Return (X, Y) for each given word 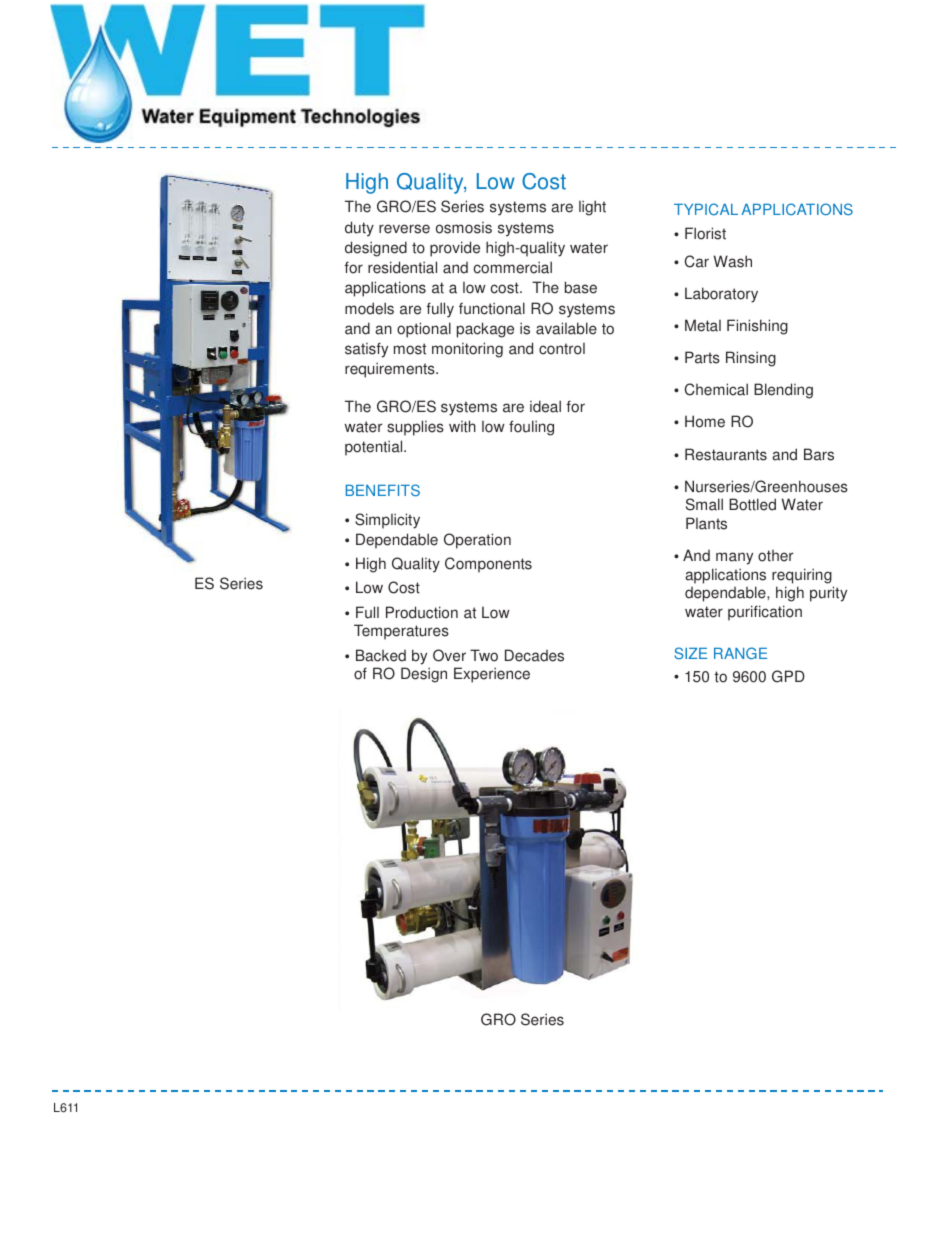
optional (424, 330)
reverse (404, 229)
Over (449, 655)
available (566, 328)
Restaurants (726, 454)
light (592, 208)
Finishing (757, 327)
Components (488, 565)
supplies (415, 428)
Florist (705, 233)
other (775, 556)
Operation (477, 541)
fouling (531, 428)
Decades (534, 655)
